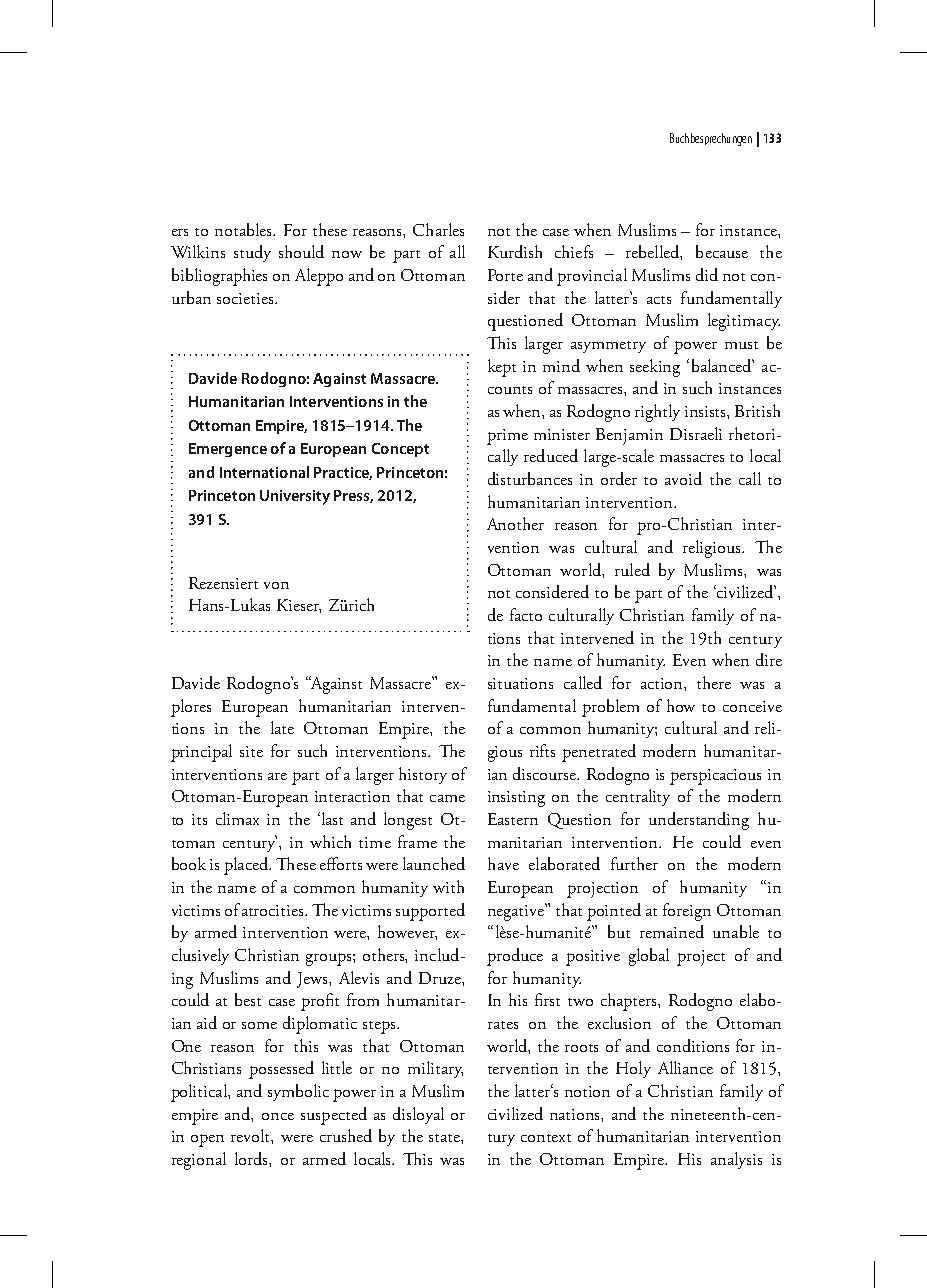  Describe the element at coordinates (632, 569) in the image. I see `ruled` at that location.
